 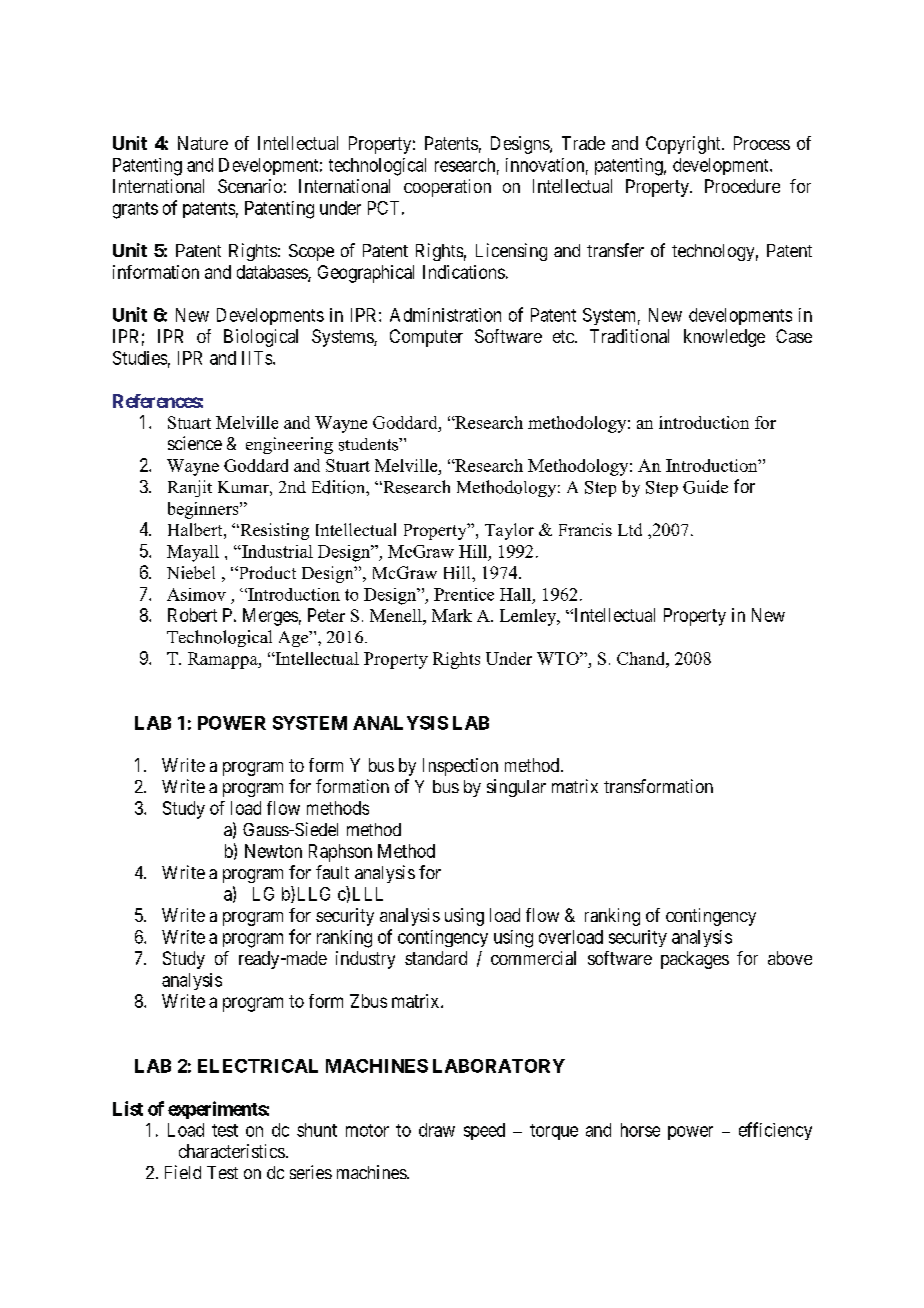 What do you see at coordinates (192, 615) in the image?
I see `Robert` at bounding box center [192, 615].
